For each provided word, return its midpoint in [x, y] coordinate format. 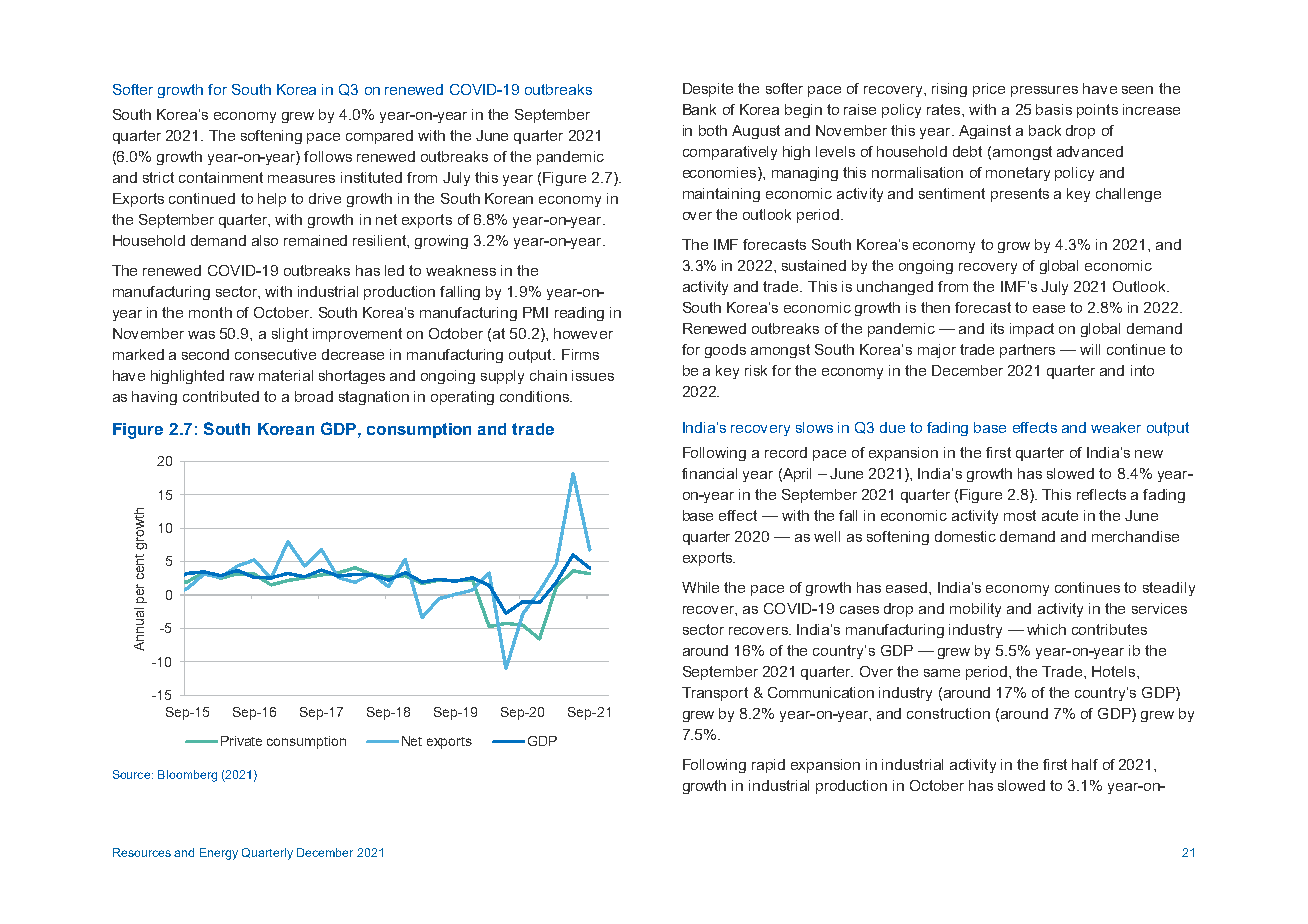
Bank [699, 109]
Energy [219, 854]
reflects [1101, 494]
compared [379, 137]
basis [1054, 109]
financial [709, 473]
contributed [221, 396]
